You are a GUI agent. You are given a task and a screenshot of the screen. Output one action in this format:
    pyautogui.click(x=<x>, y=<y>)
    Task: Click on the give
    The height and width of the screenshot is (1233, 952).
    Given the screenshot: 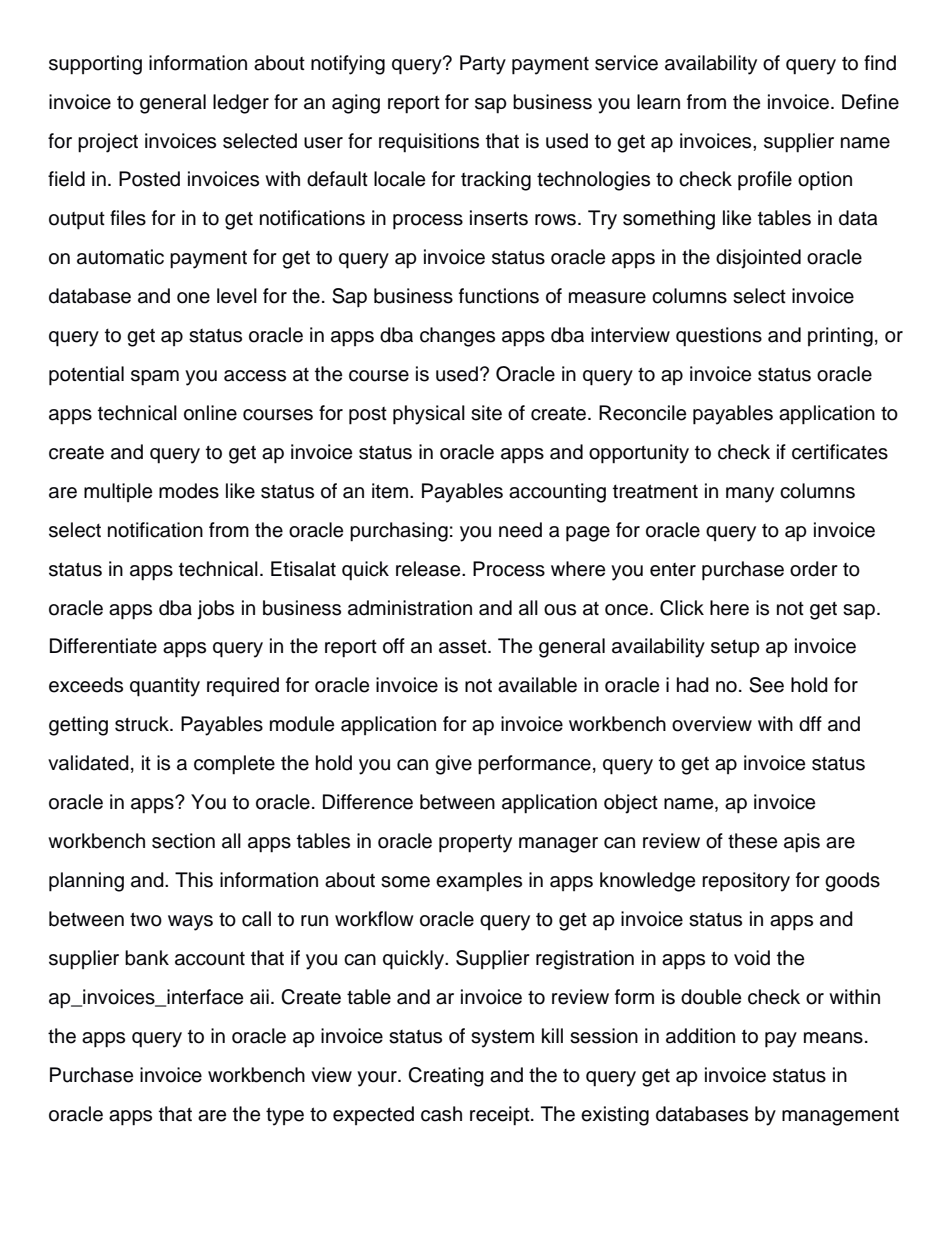 What is the action you would take?
    pyautogui.click(x=453, y=765)
